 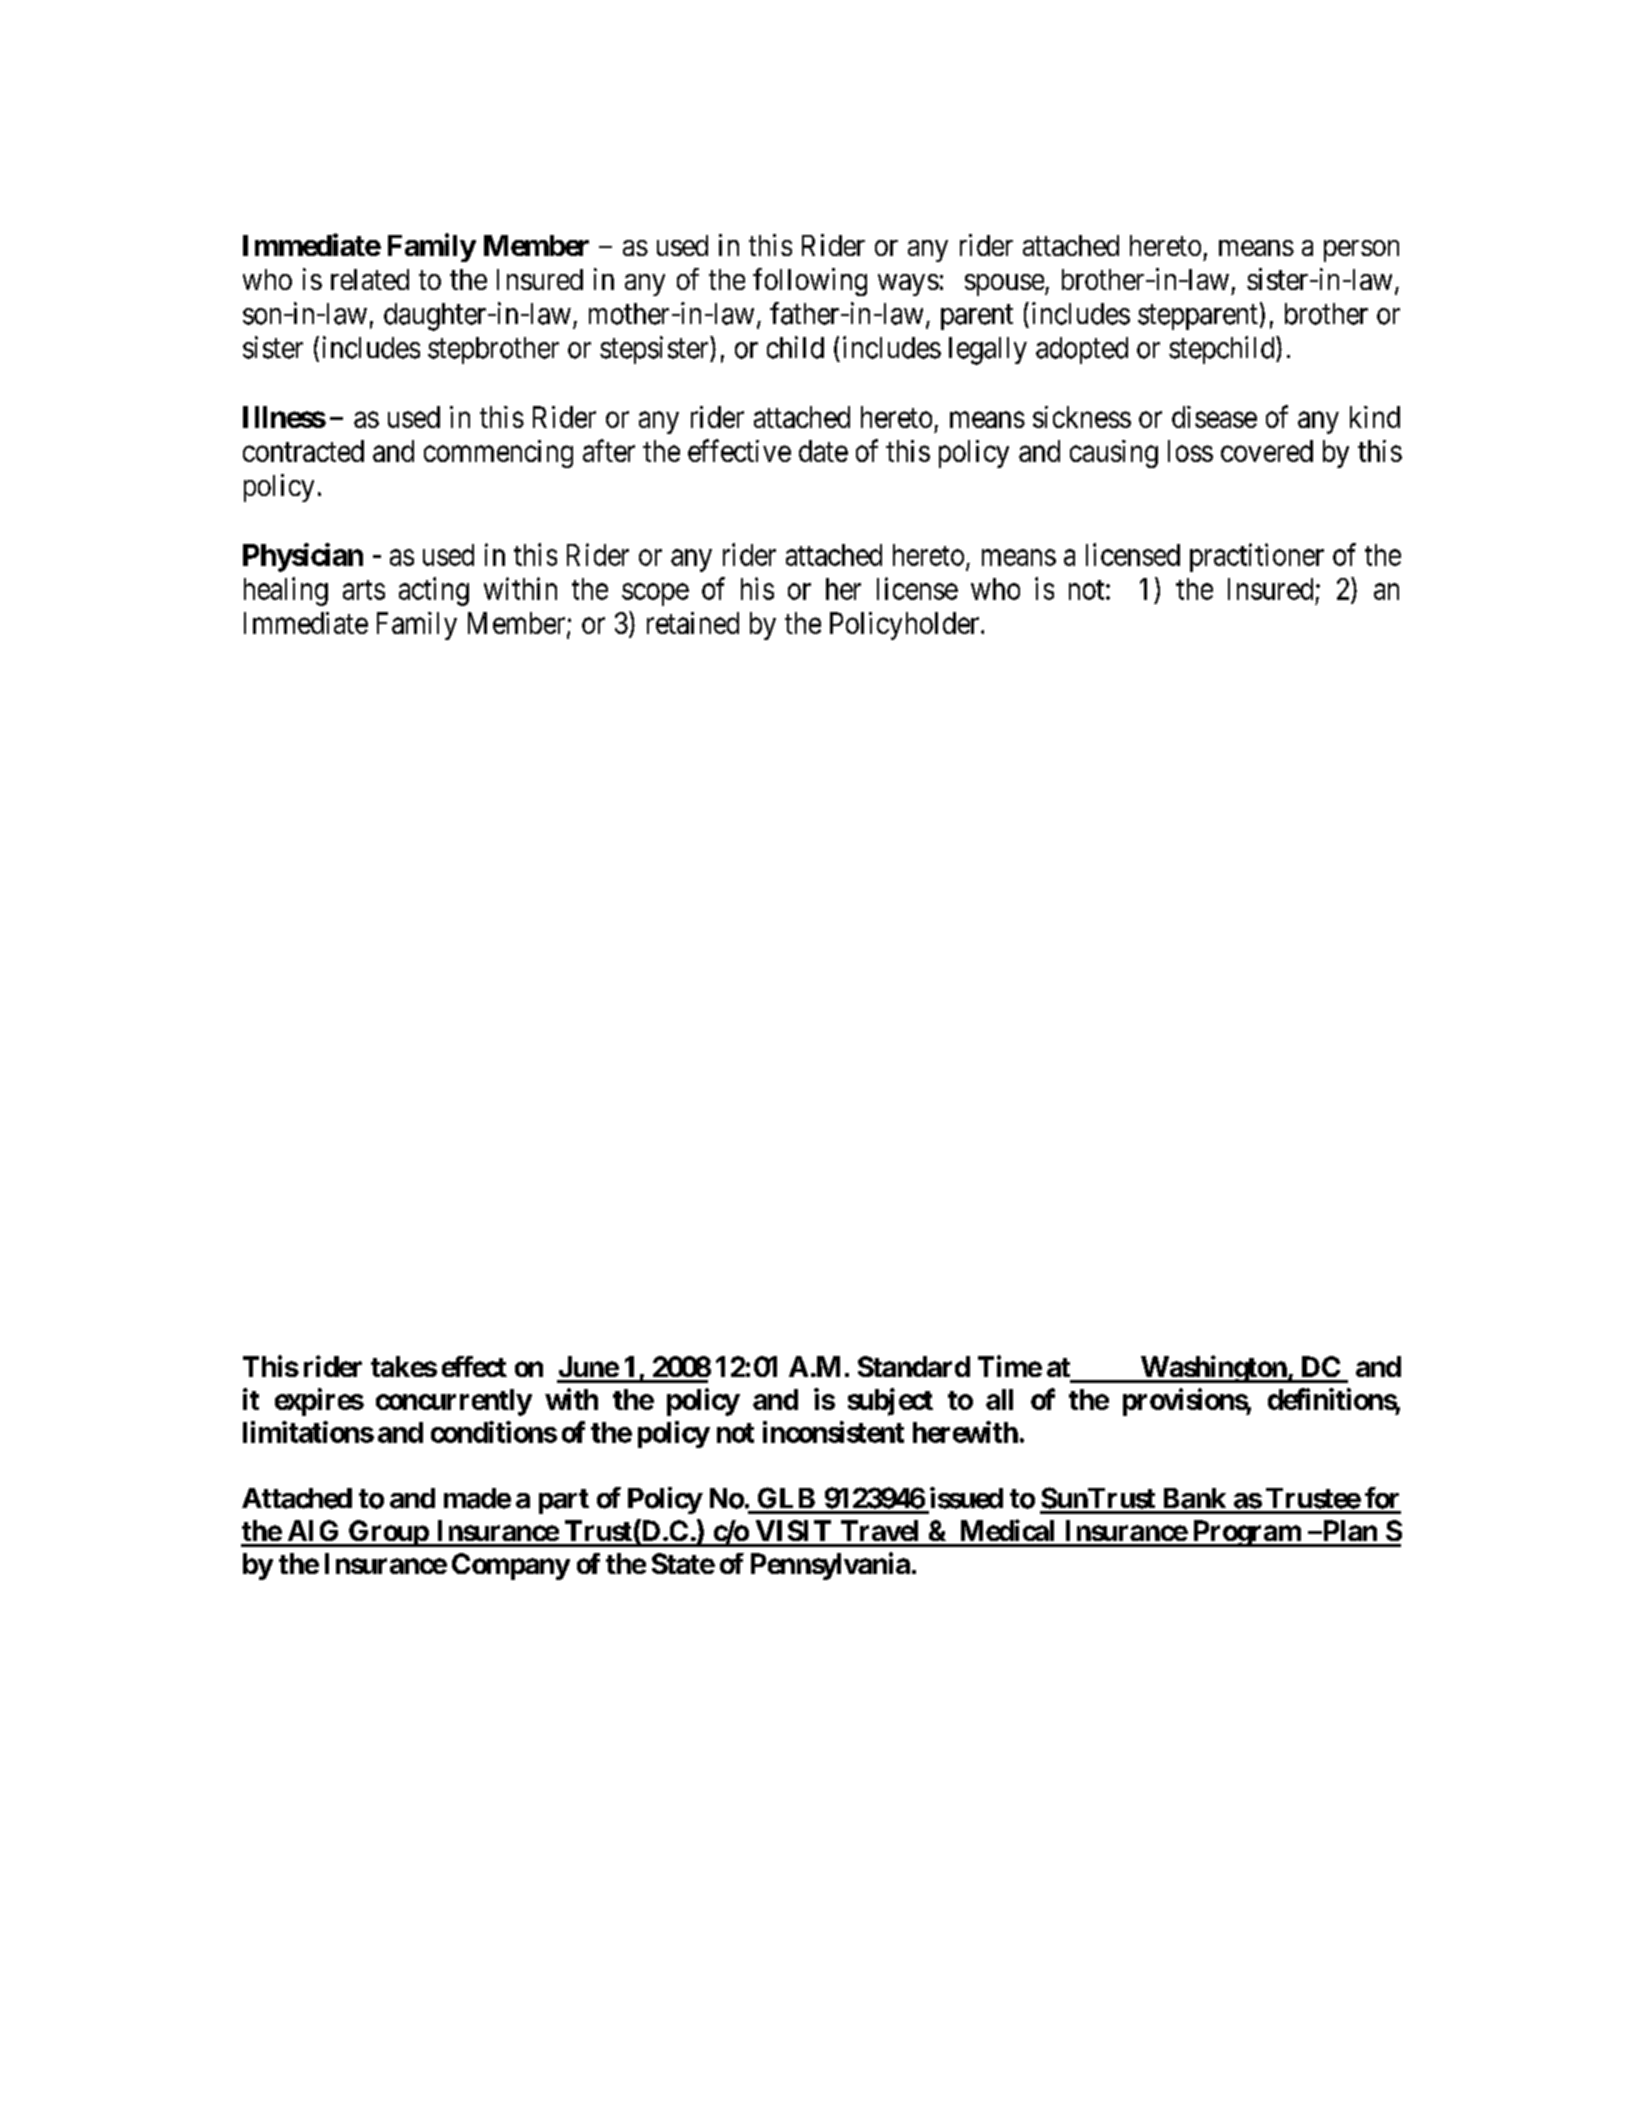 What do you see at coordinates (370, 279) in the image?
I see `related` at bounding box center [370, 279].
